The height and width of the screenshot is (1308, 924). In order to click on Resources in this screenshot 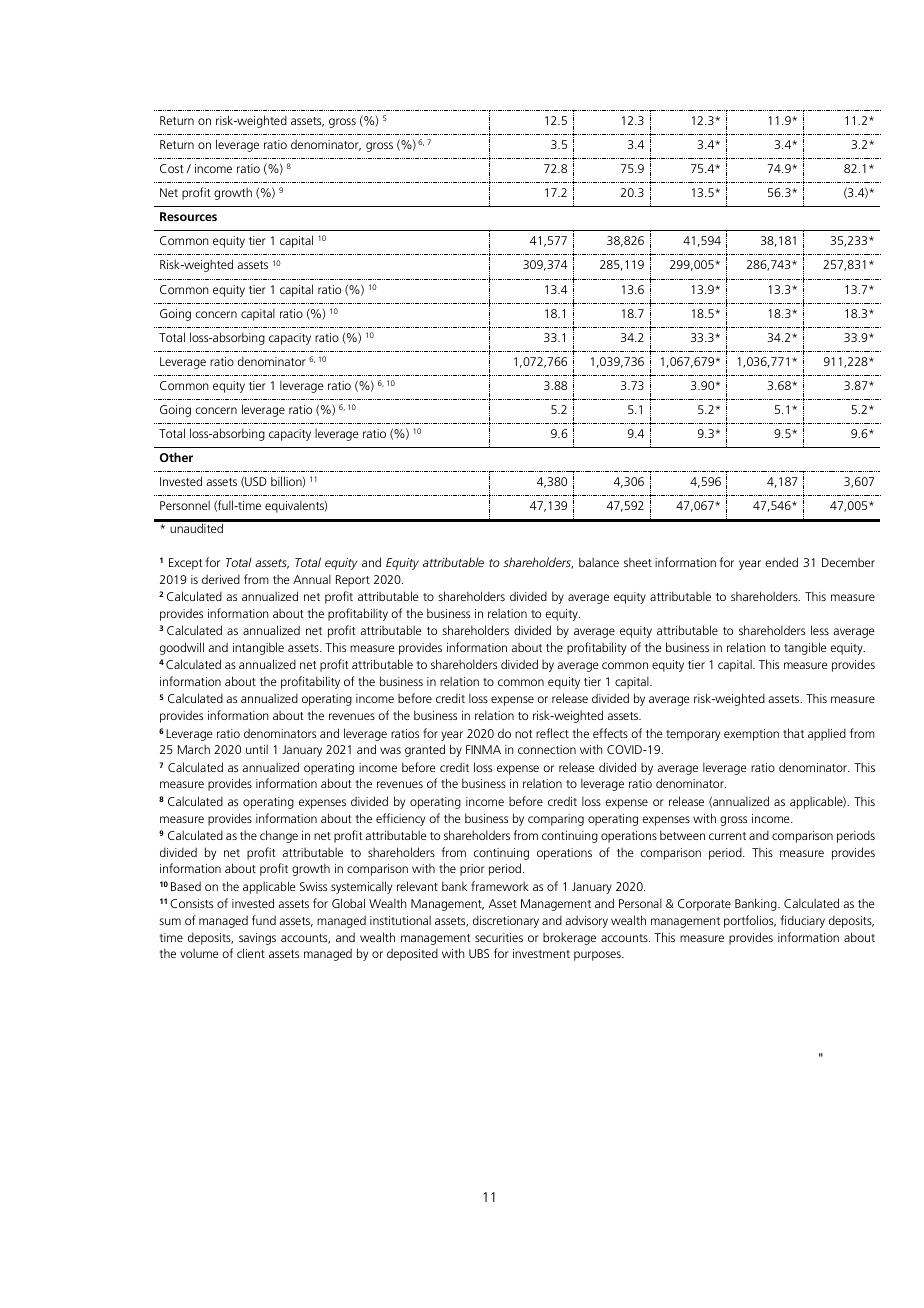, I will do `click(188, 216)`.
